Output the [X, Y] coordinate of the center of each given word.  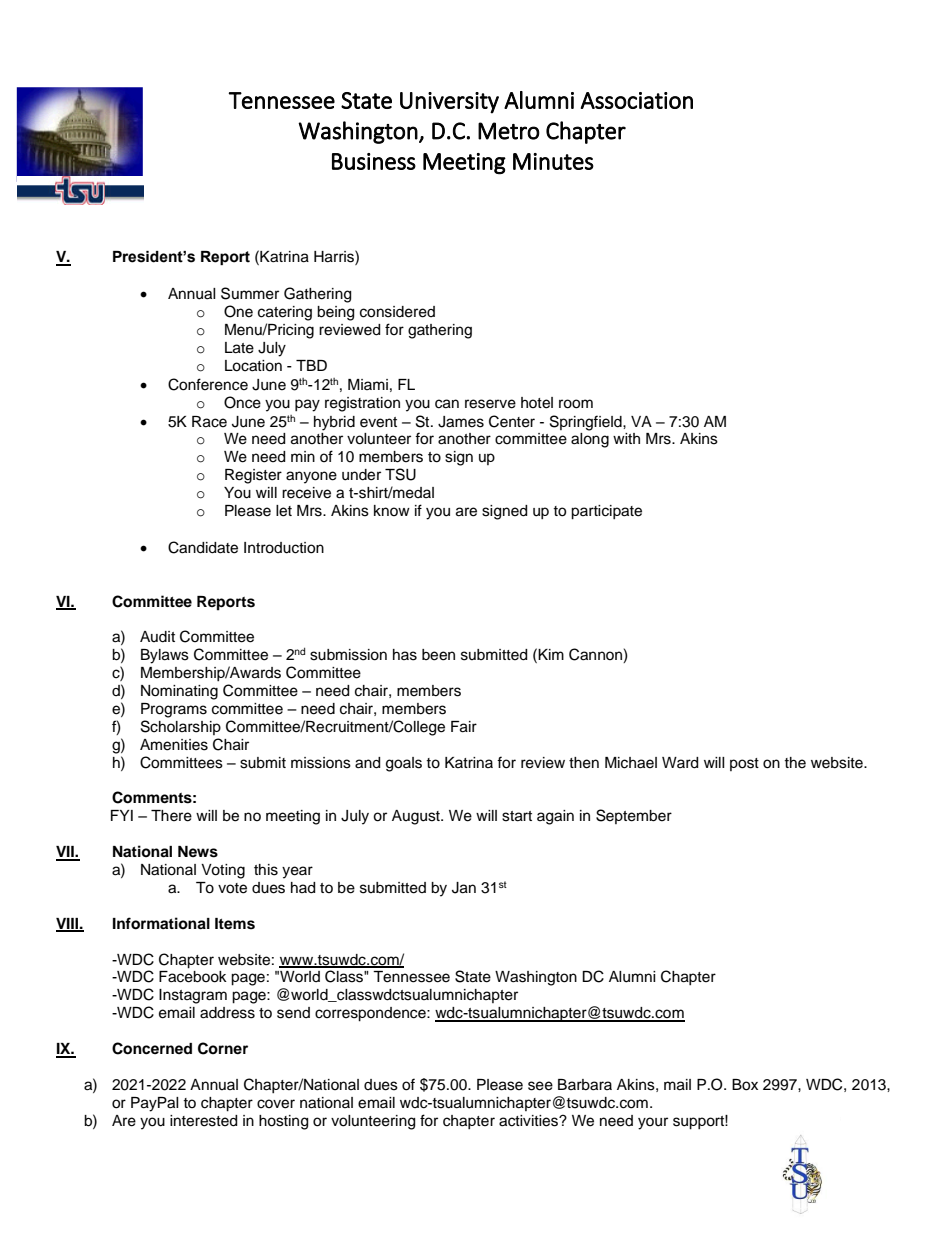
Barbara [585, 1085]
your [653, 1123]
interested [203, 1121]
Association [637, 100]
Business [374, 161]
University [449, 103]
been [438, 655]
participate [606, 512]
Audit [157, 637]
